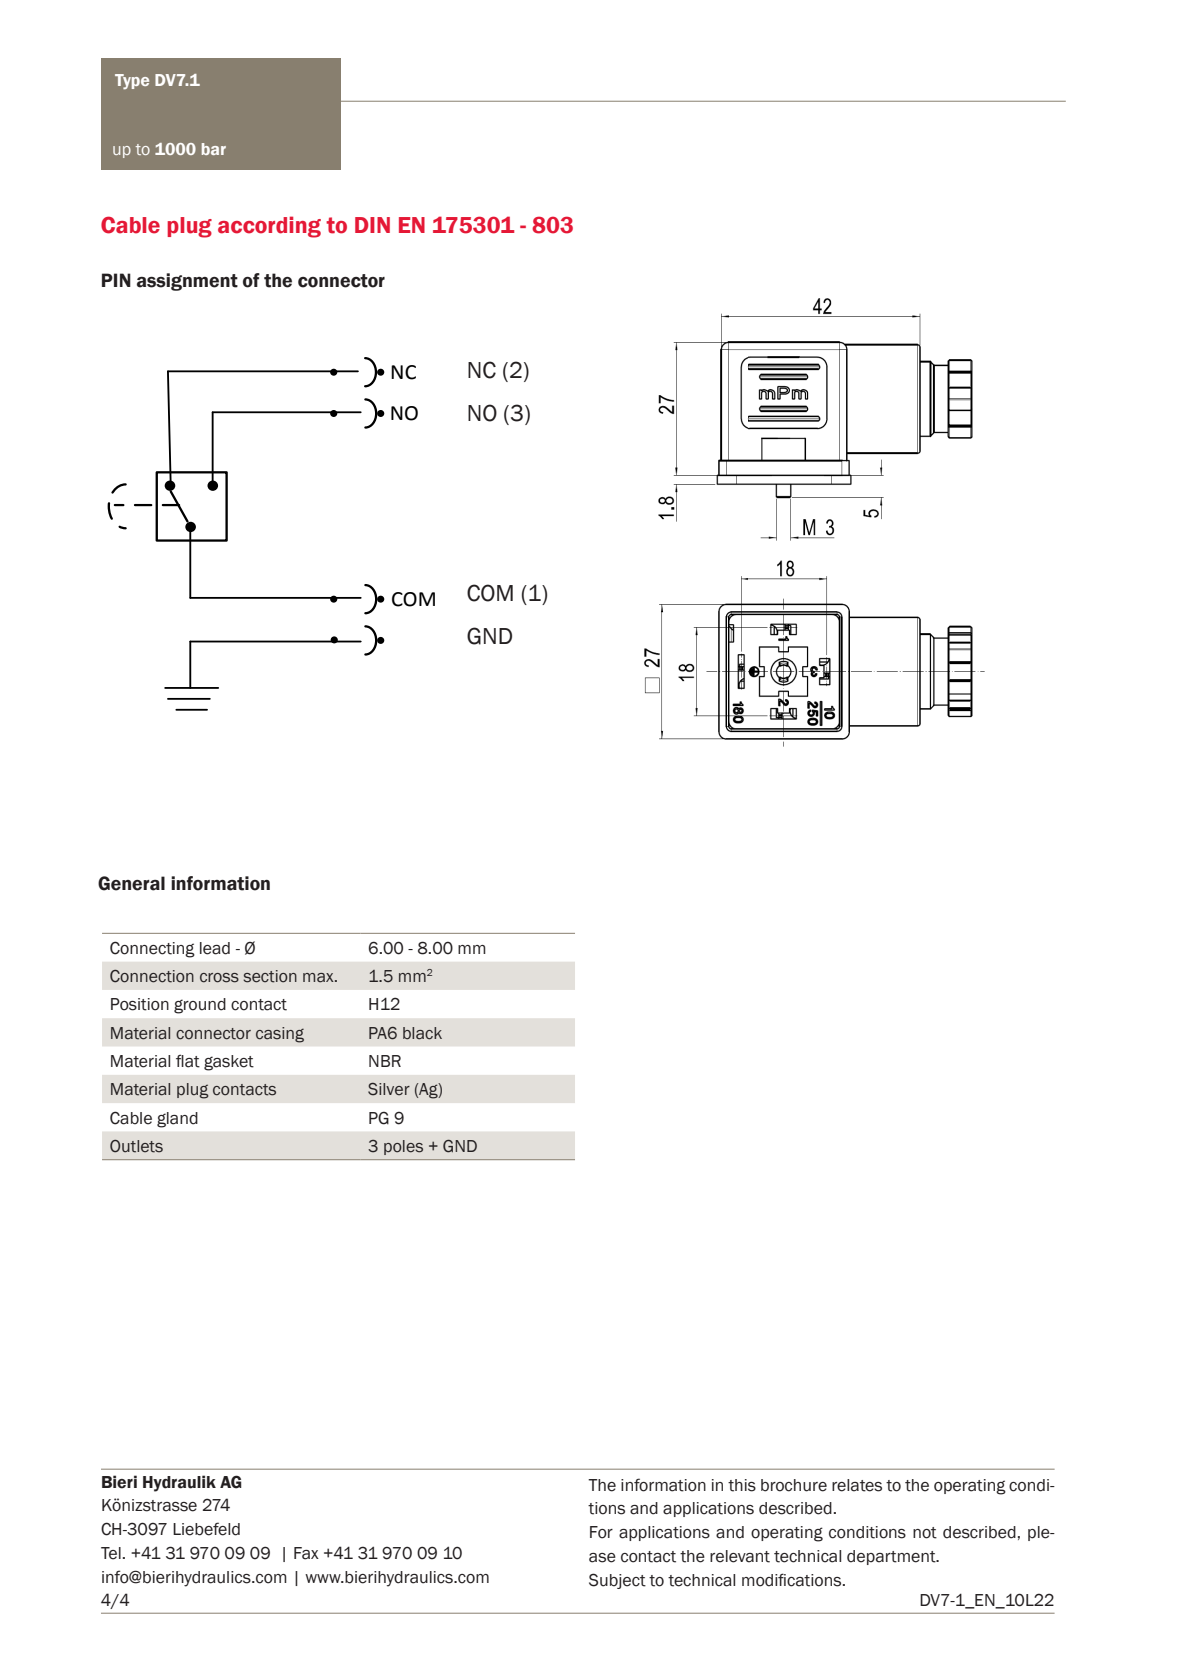 The width and height of the screenshot is (1178, 1666). Describe the element at coordinates (617, 1581) in the screenshot. I see `Subject` at that location.
